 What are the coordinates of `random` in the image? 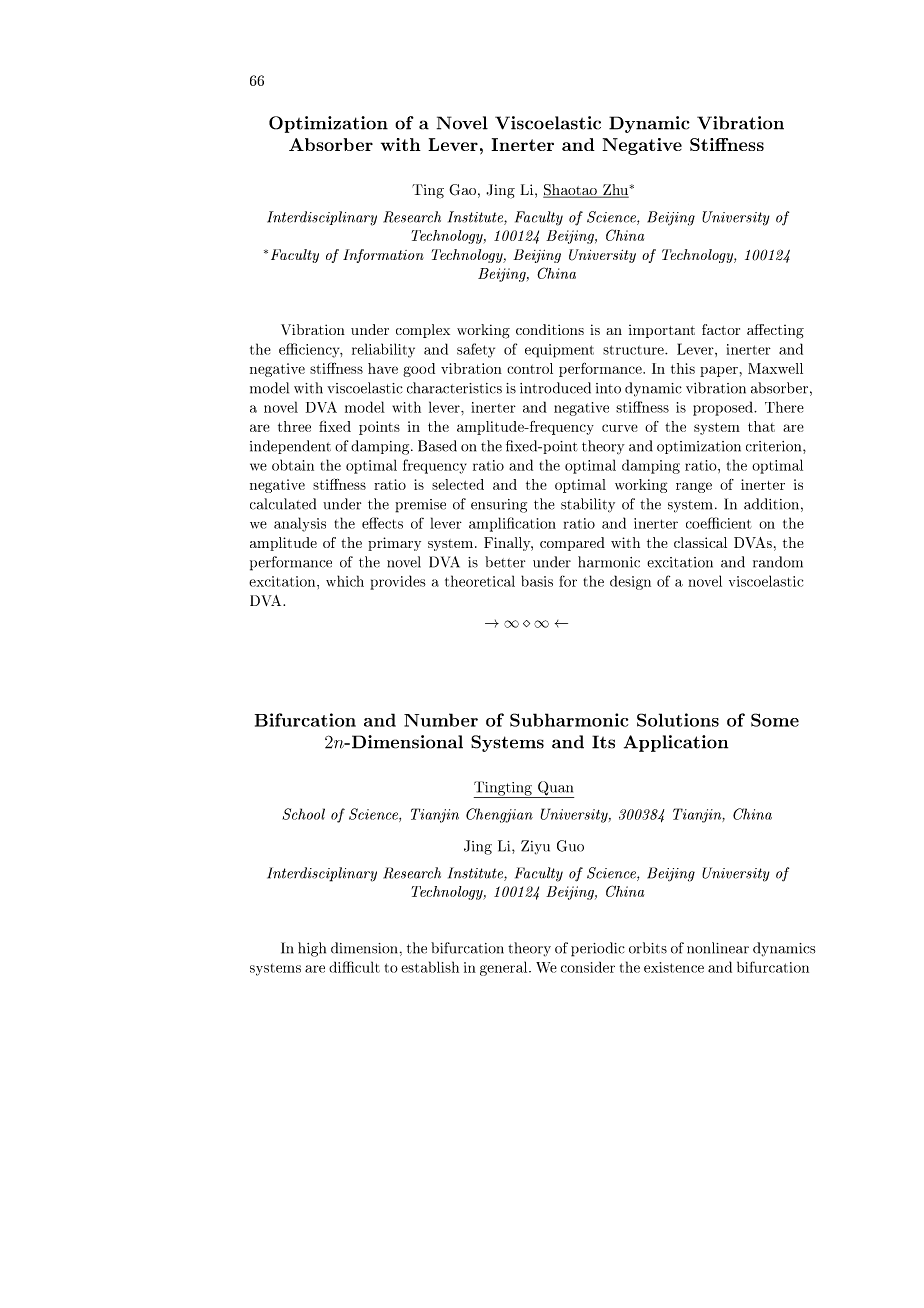 It's located at (778, 562).
